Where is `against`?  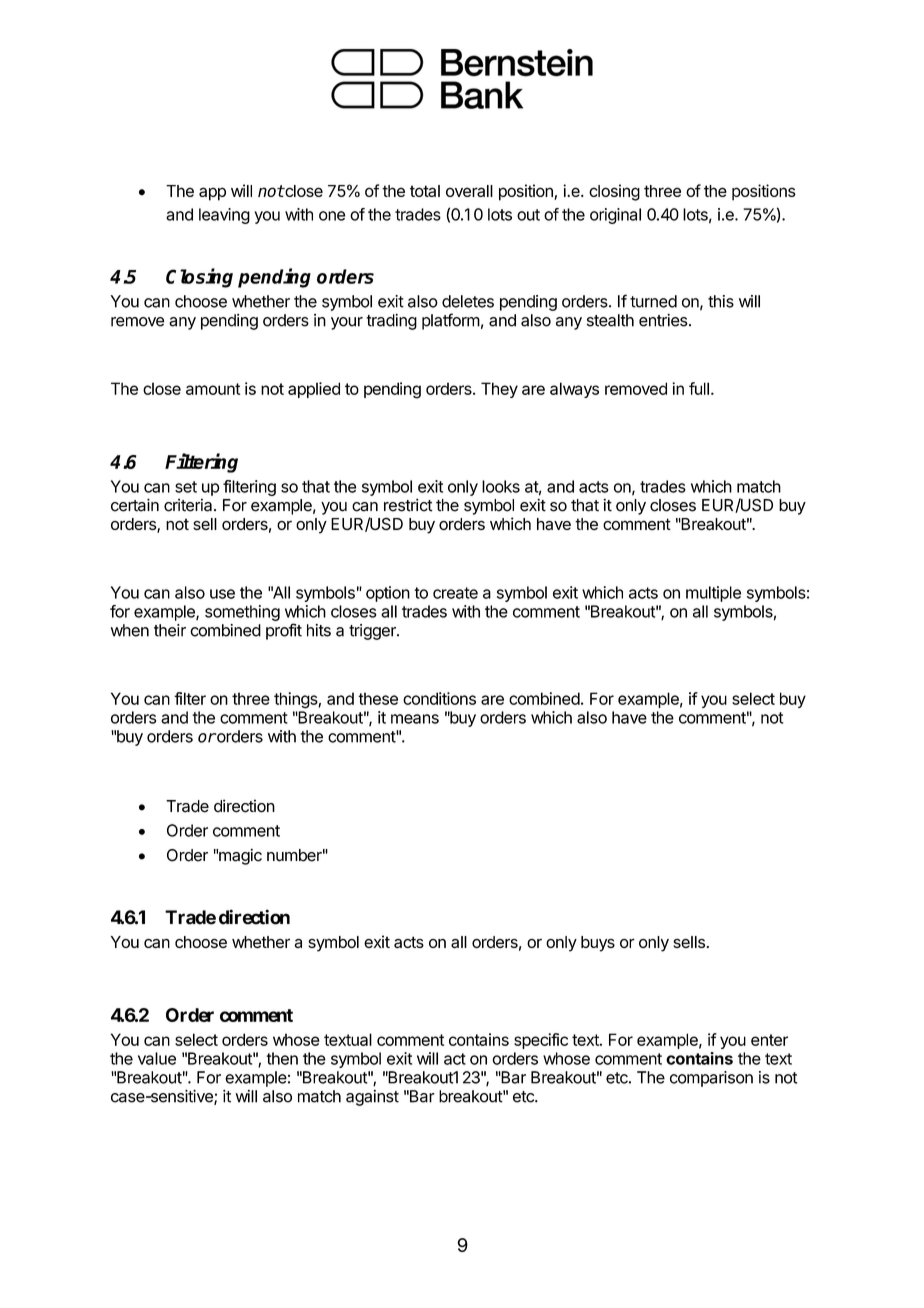
against is located at coordinates (372, 1098).
